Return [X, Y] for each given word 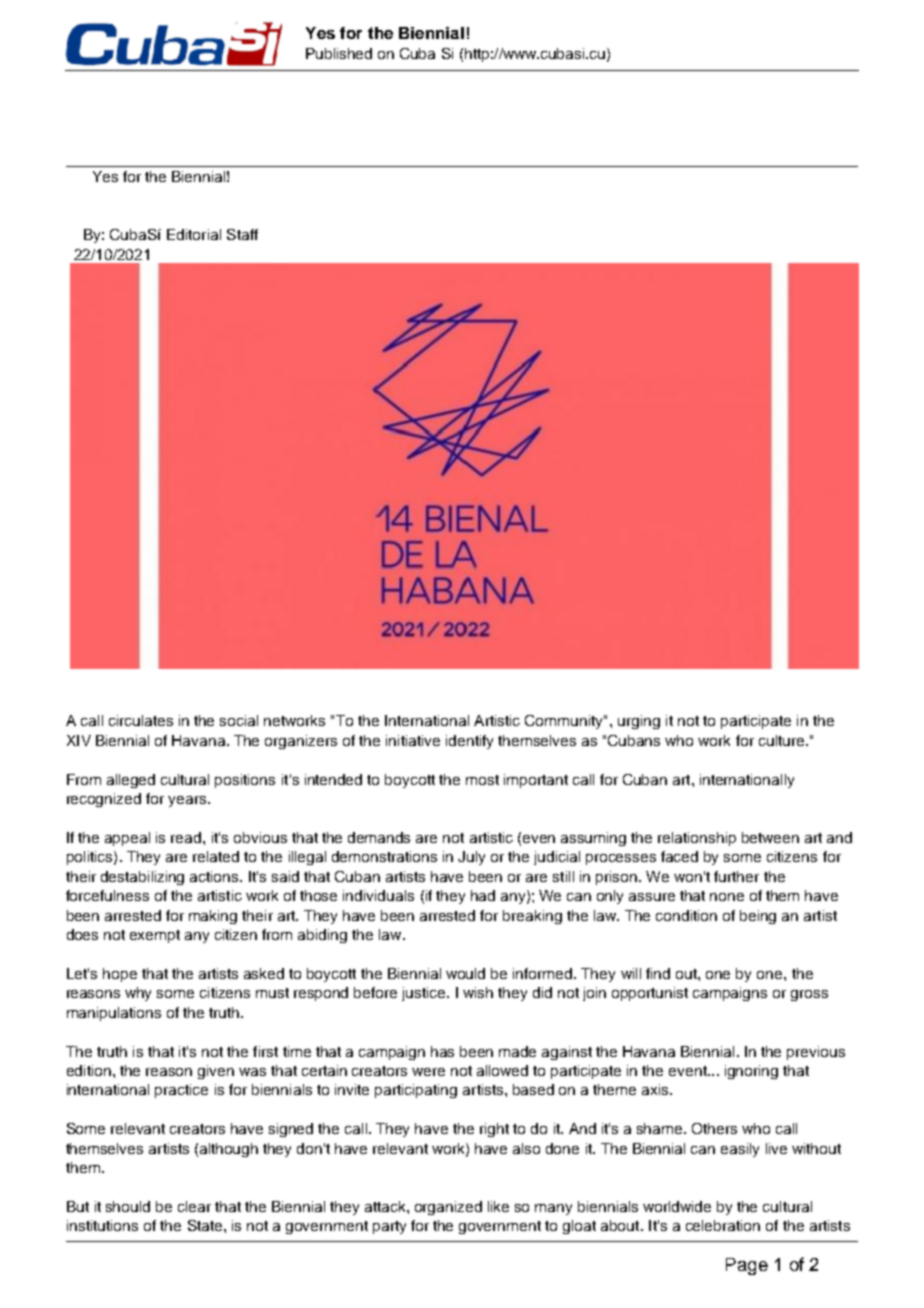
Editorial [194, 234]
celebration [723, 1225]
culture [783, 740]
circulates [141, 720]
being [758, 917]
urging [639, 722]
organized [448, 1208]
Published [339, 53]
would [465, 973]
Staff [242, 234]
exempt [155, 936]
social [239, 720]
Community [565, 722]
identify [469, 742]
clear [194, 1206]
